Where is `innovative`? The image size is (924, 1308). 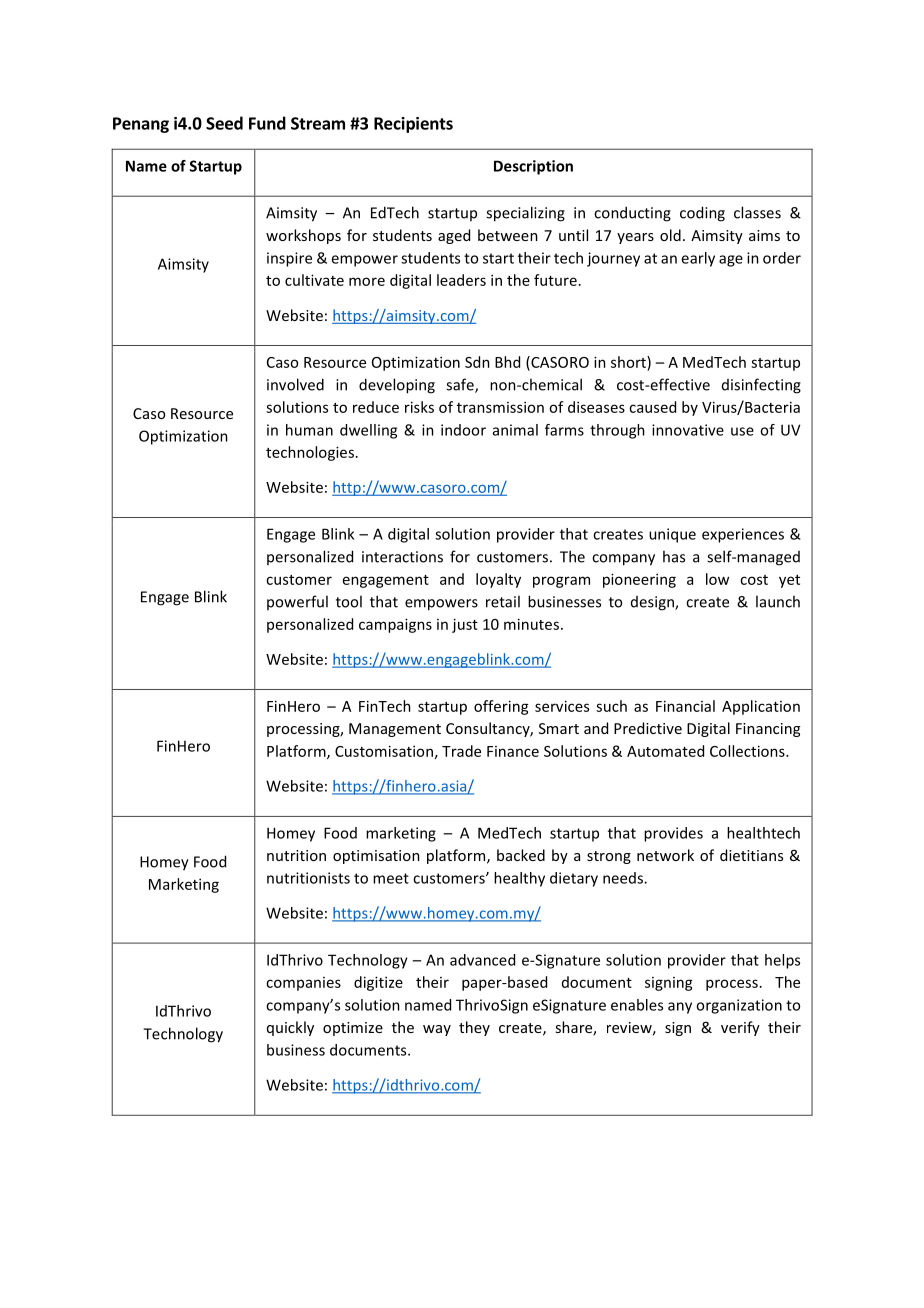 innovative is located at coordinates (688, 430).
